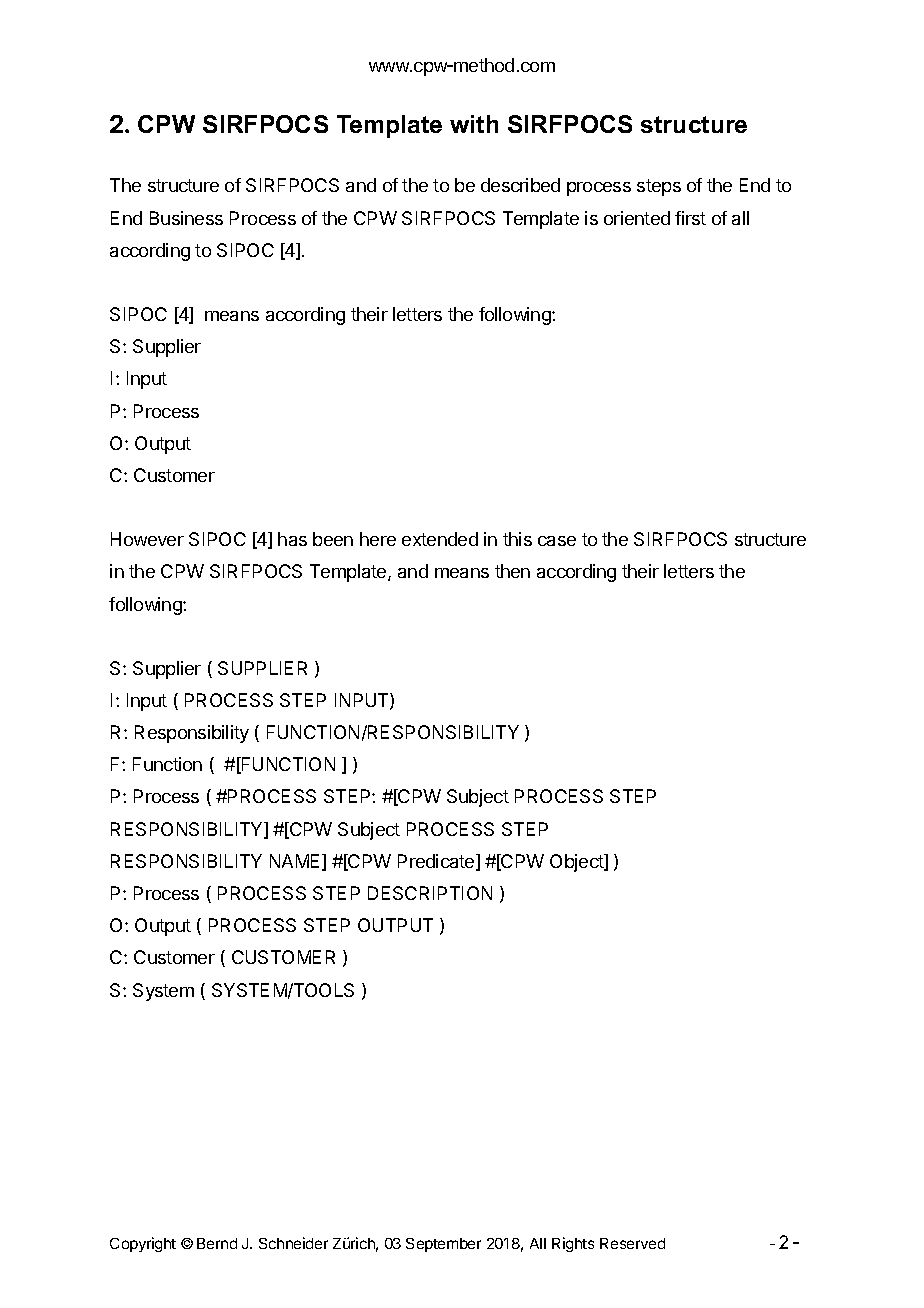 This page has height=1308, width=924. I want to click on Bernd, so click(217, 1243).
